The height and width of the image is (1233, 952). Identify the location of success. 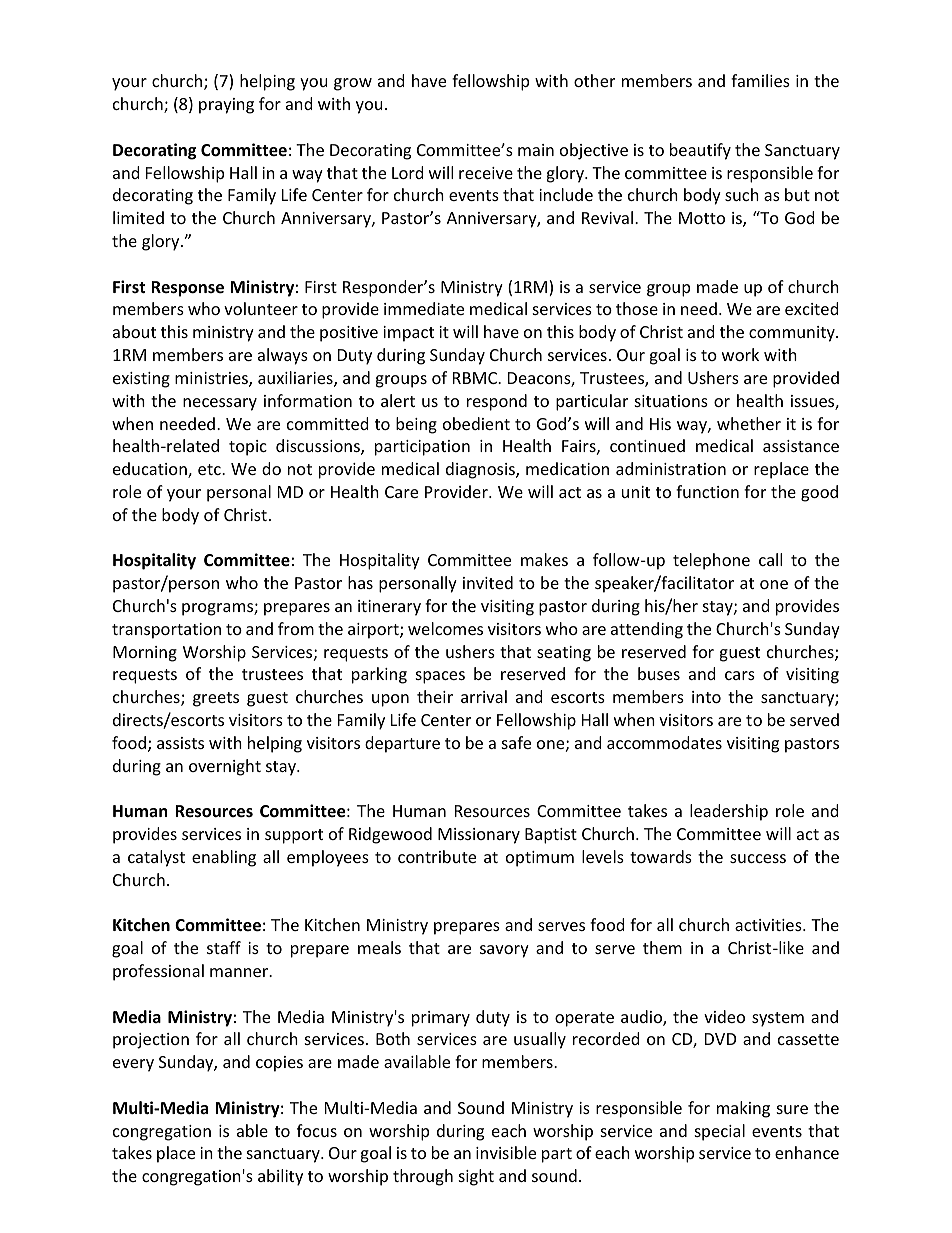
(758, 858).
